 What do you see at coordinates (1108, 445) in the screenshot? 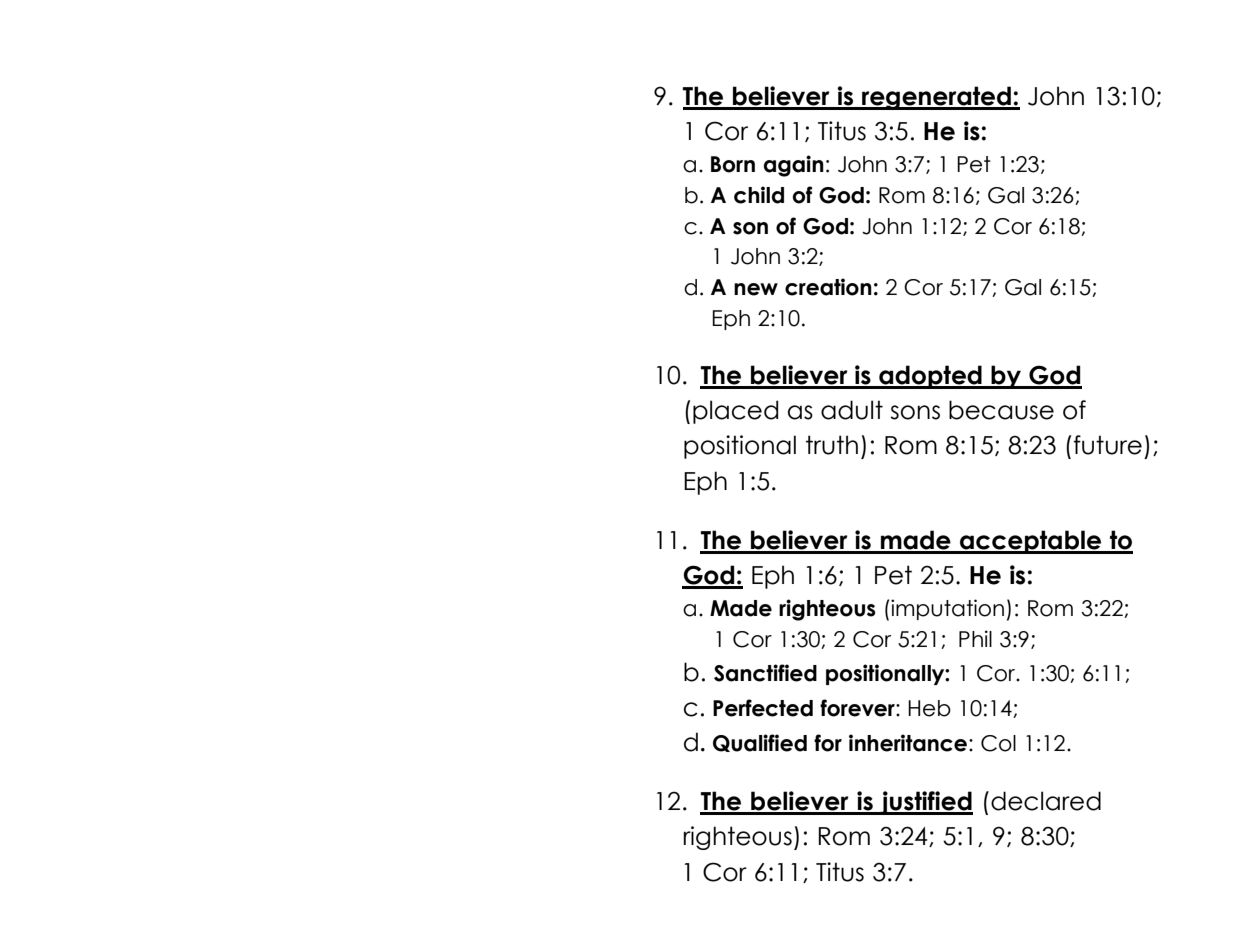
I see `future` at bounding box center [1108, 445].
